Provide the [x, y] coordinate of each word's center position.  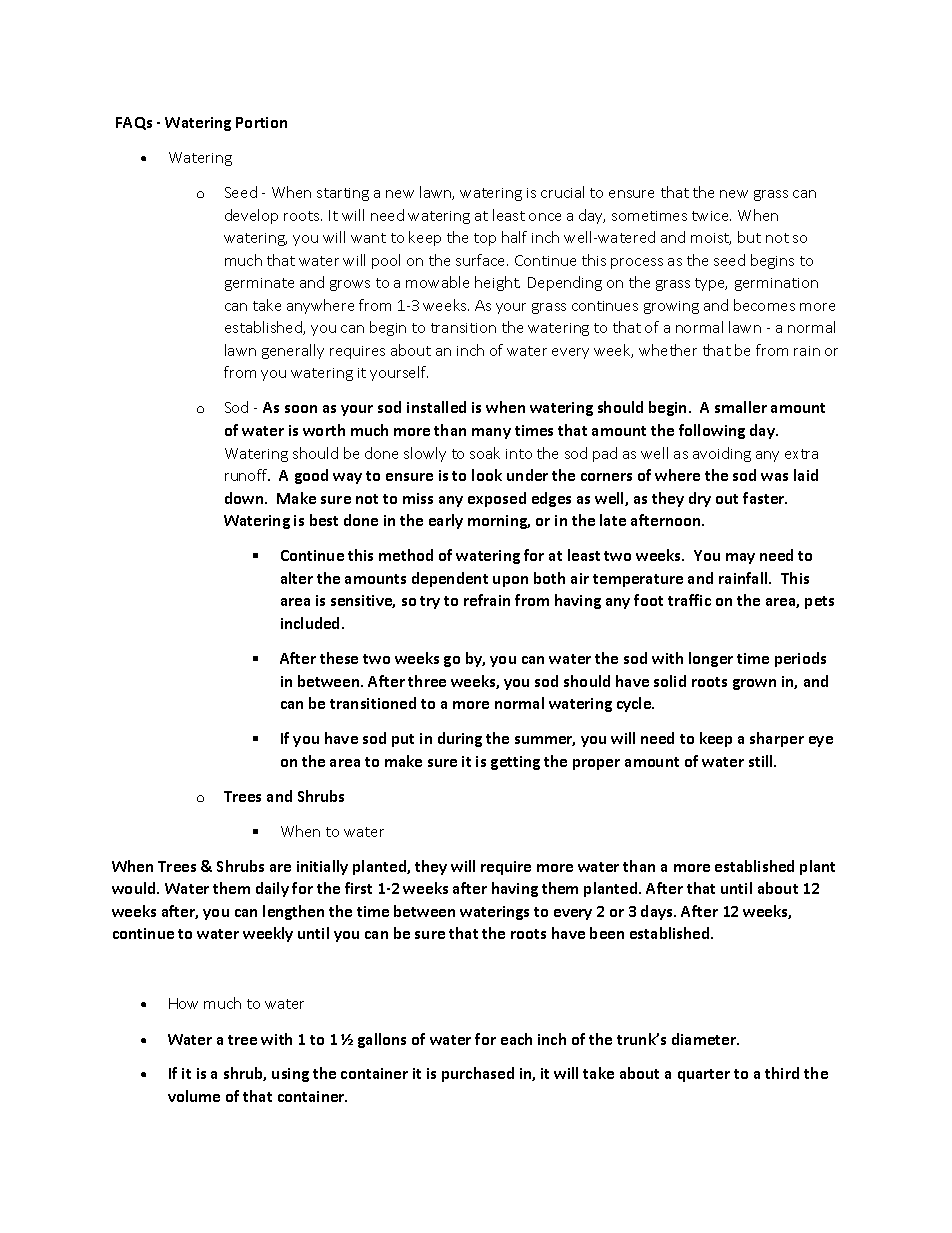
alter [297, 578]
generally [293, 351]
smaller [741, 407]
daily [272, 889]
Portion [261, 122]
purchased [478, 1074]
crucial [562, 192]
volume [194, 1096]
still [762, 761]
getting [515, 763]
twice [711, 216]
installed [436, 407]
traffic [689, 600]
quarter [704, 1075]
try [430, 602]
